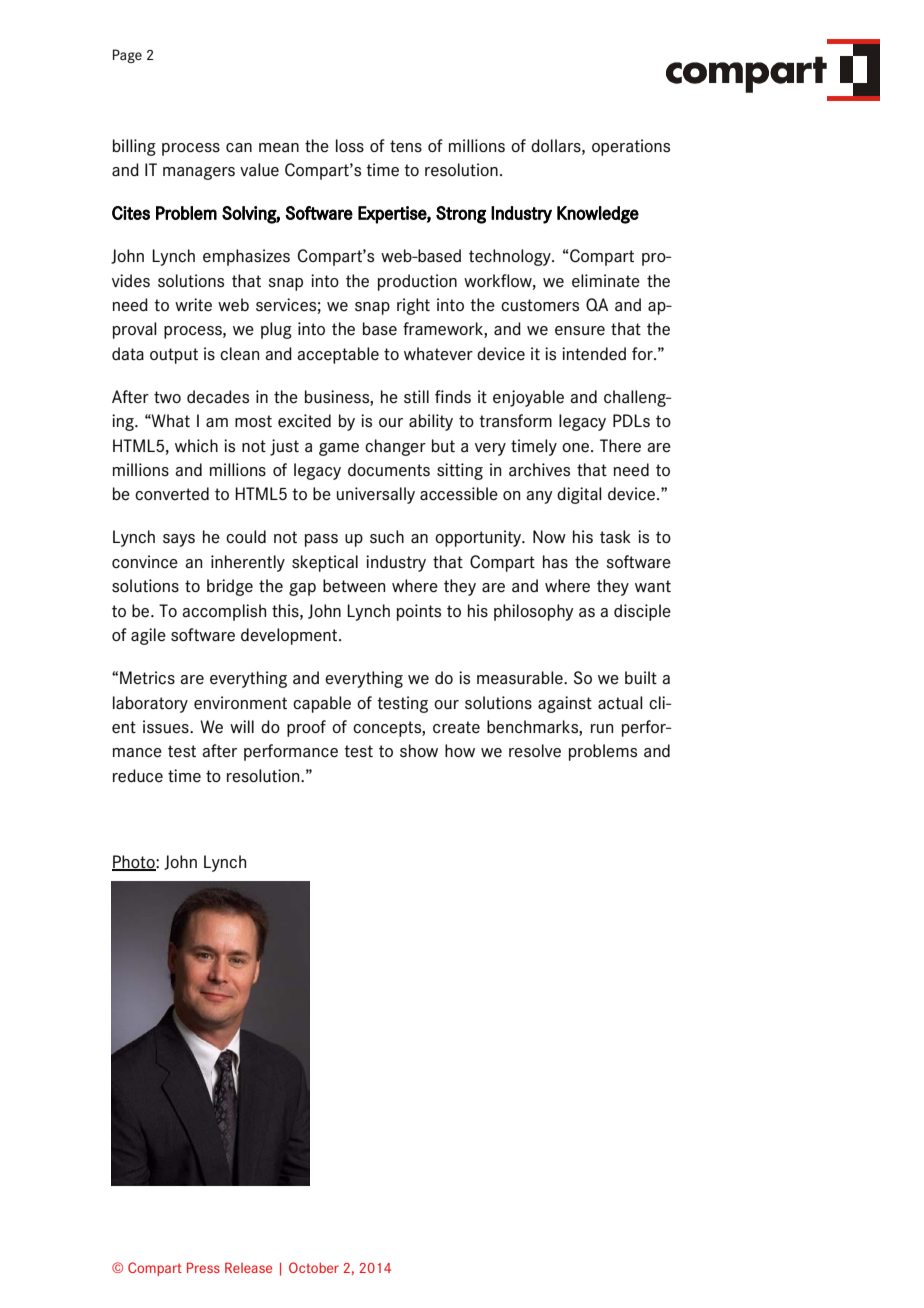  What do you see at coordinates (535, 751) in the document?
I see `resolve` at bounding box center [535, 751].
